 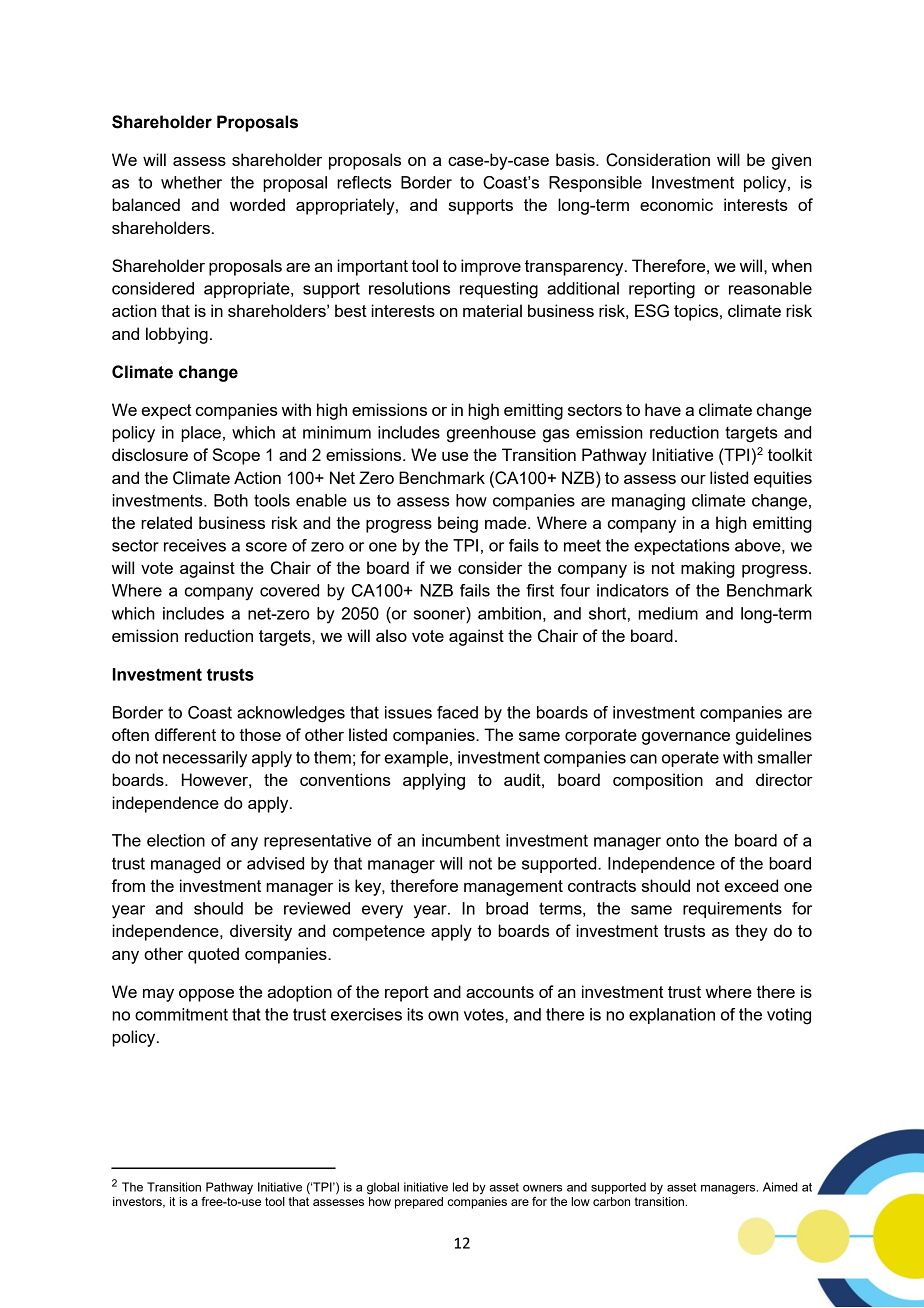 What do you see at coordinates (708, 569) in the page?
I see `making` at bounding box center [708, 569].
